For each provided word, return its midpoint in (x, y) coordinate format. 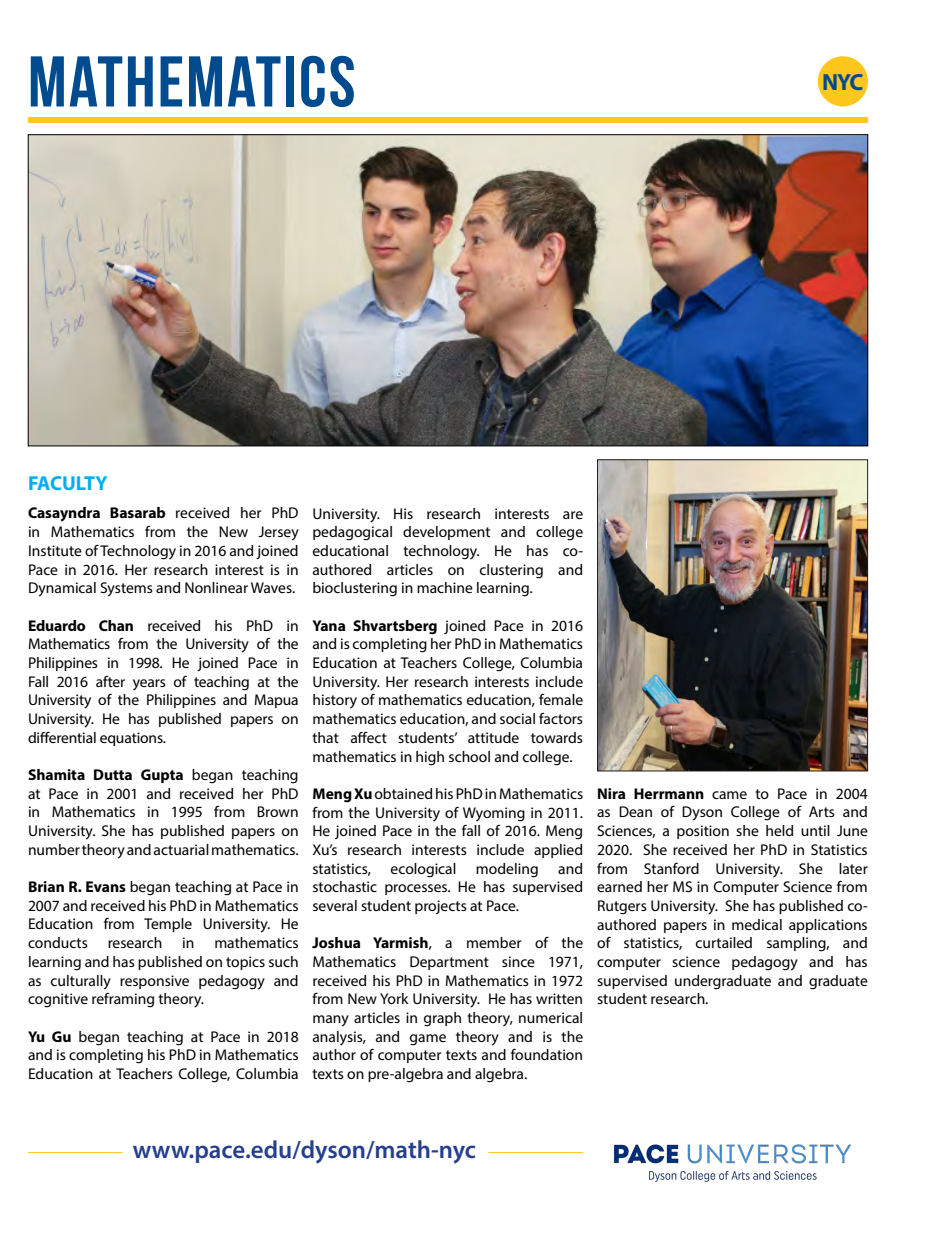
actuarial (181, 849)
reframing (123, 1000)
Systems (126, 589)
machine (445, 587)
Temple (168, 925)
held (779, 830)
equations (132, 739)
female (561, 699)
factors (561, 718)
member (494, 942)
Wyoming (494, 814)
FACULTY (68, 483)
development (446, 533)
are (573, 515)
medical (757, 924)
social (517, 718)
